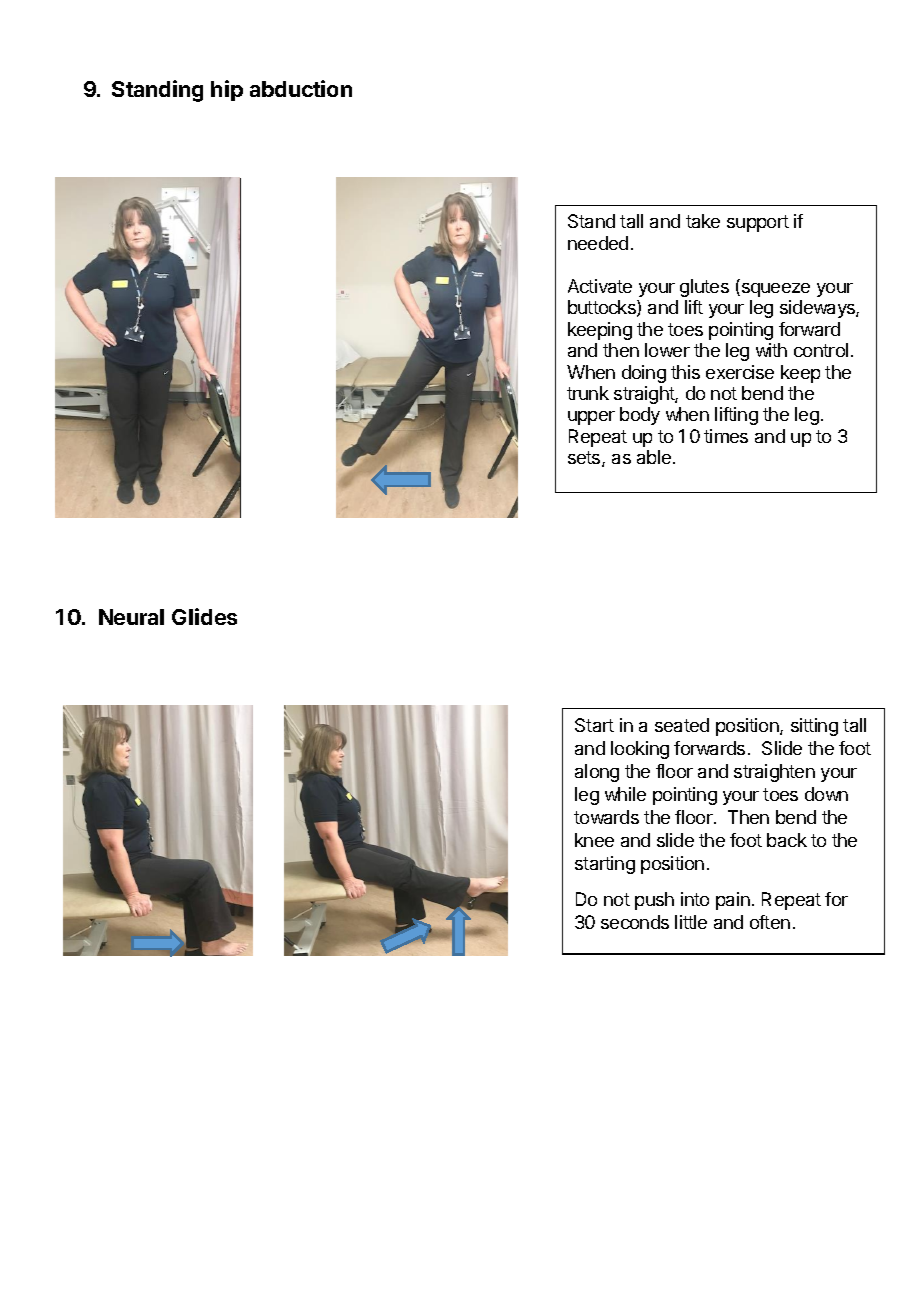  Describe the element at coordinates (588, 393) in the image. I see `trunk` at that location.
